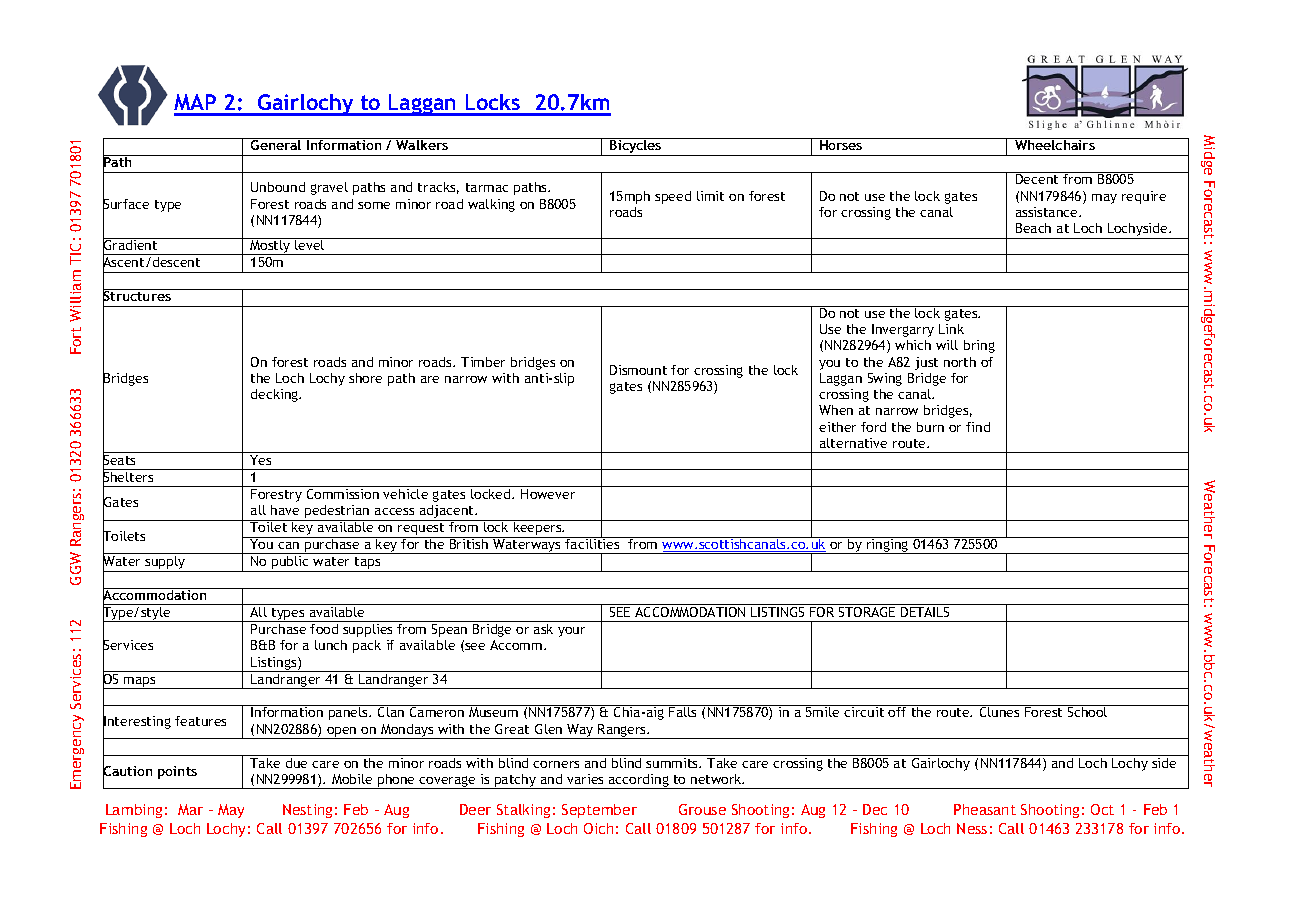  I want to click on September, so click(599, 811).
